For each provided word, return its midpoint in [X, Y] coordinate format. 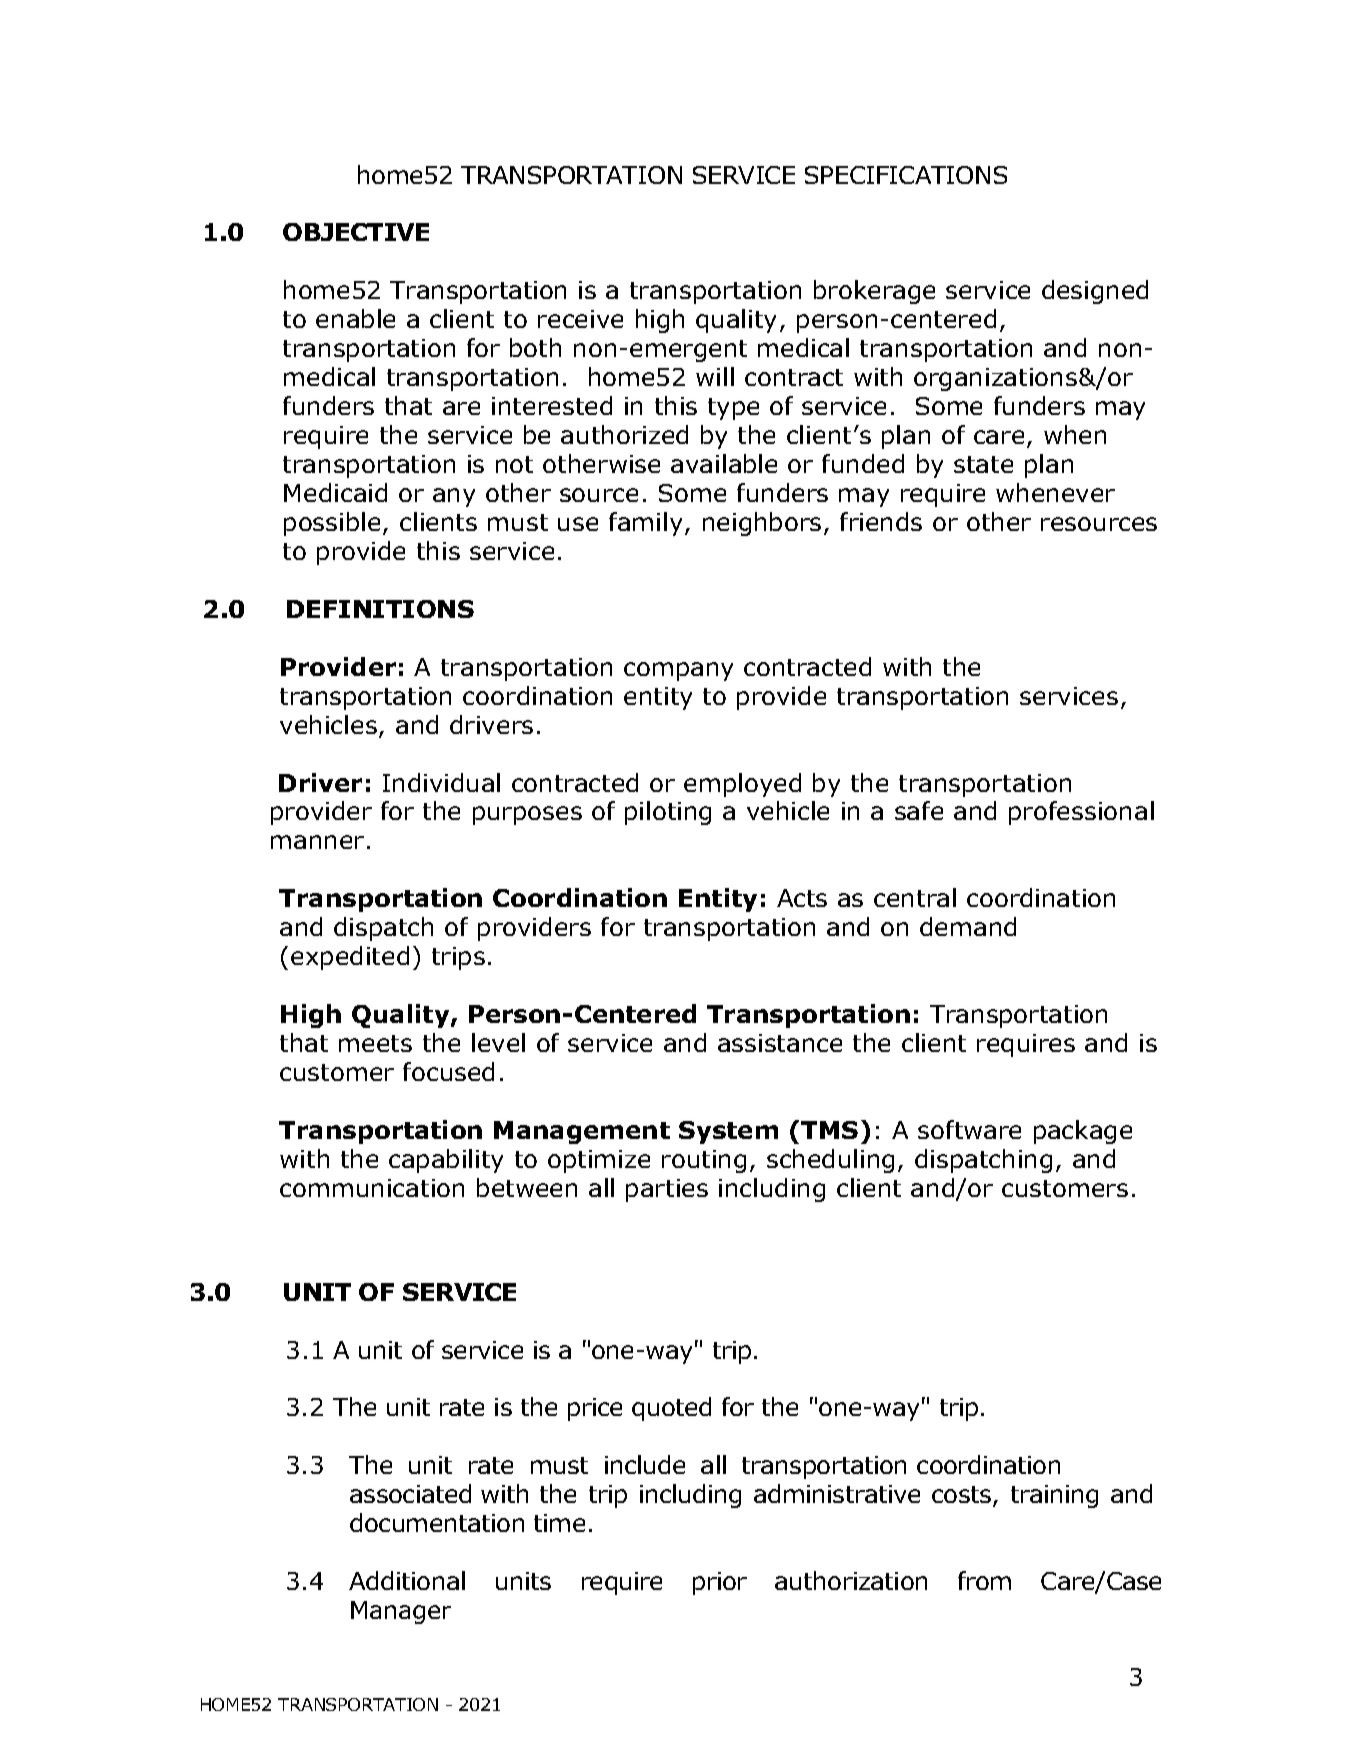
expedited [350, 958]
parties [667, 1190]
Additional [407, 1580]
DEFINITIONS [380, 609]
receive [580, 319]
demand [968, 926]
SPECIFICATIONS [906, 175]
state [983, 464]
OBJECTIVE [356, 232]
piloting [668, 813]
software [969, 1129]
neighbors [762, 524]
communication [372, 1188]
